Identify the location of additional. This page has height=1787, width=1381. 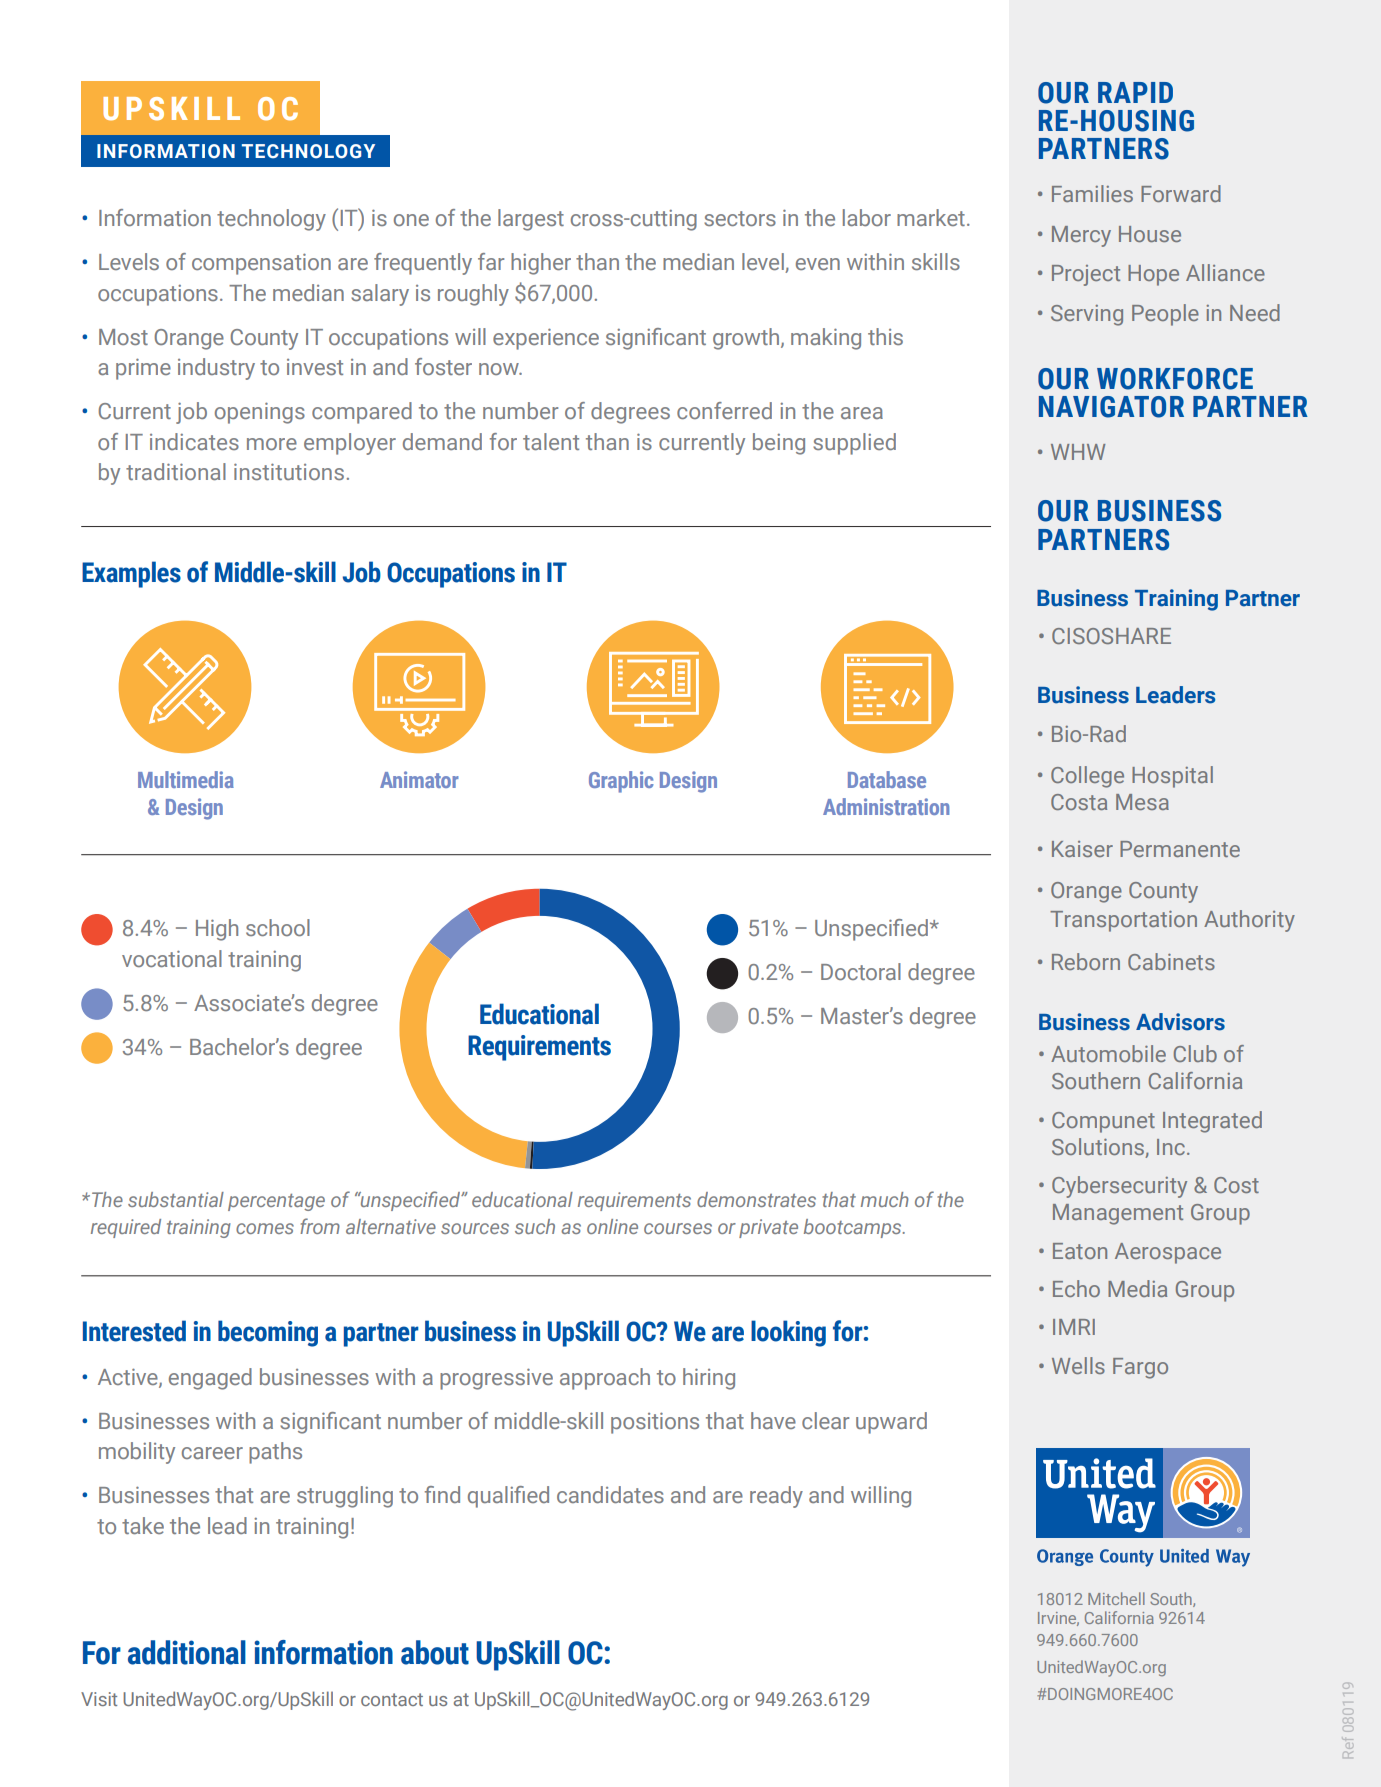
(187, 1652).
